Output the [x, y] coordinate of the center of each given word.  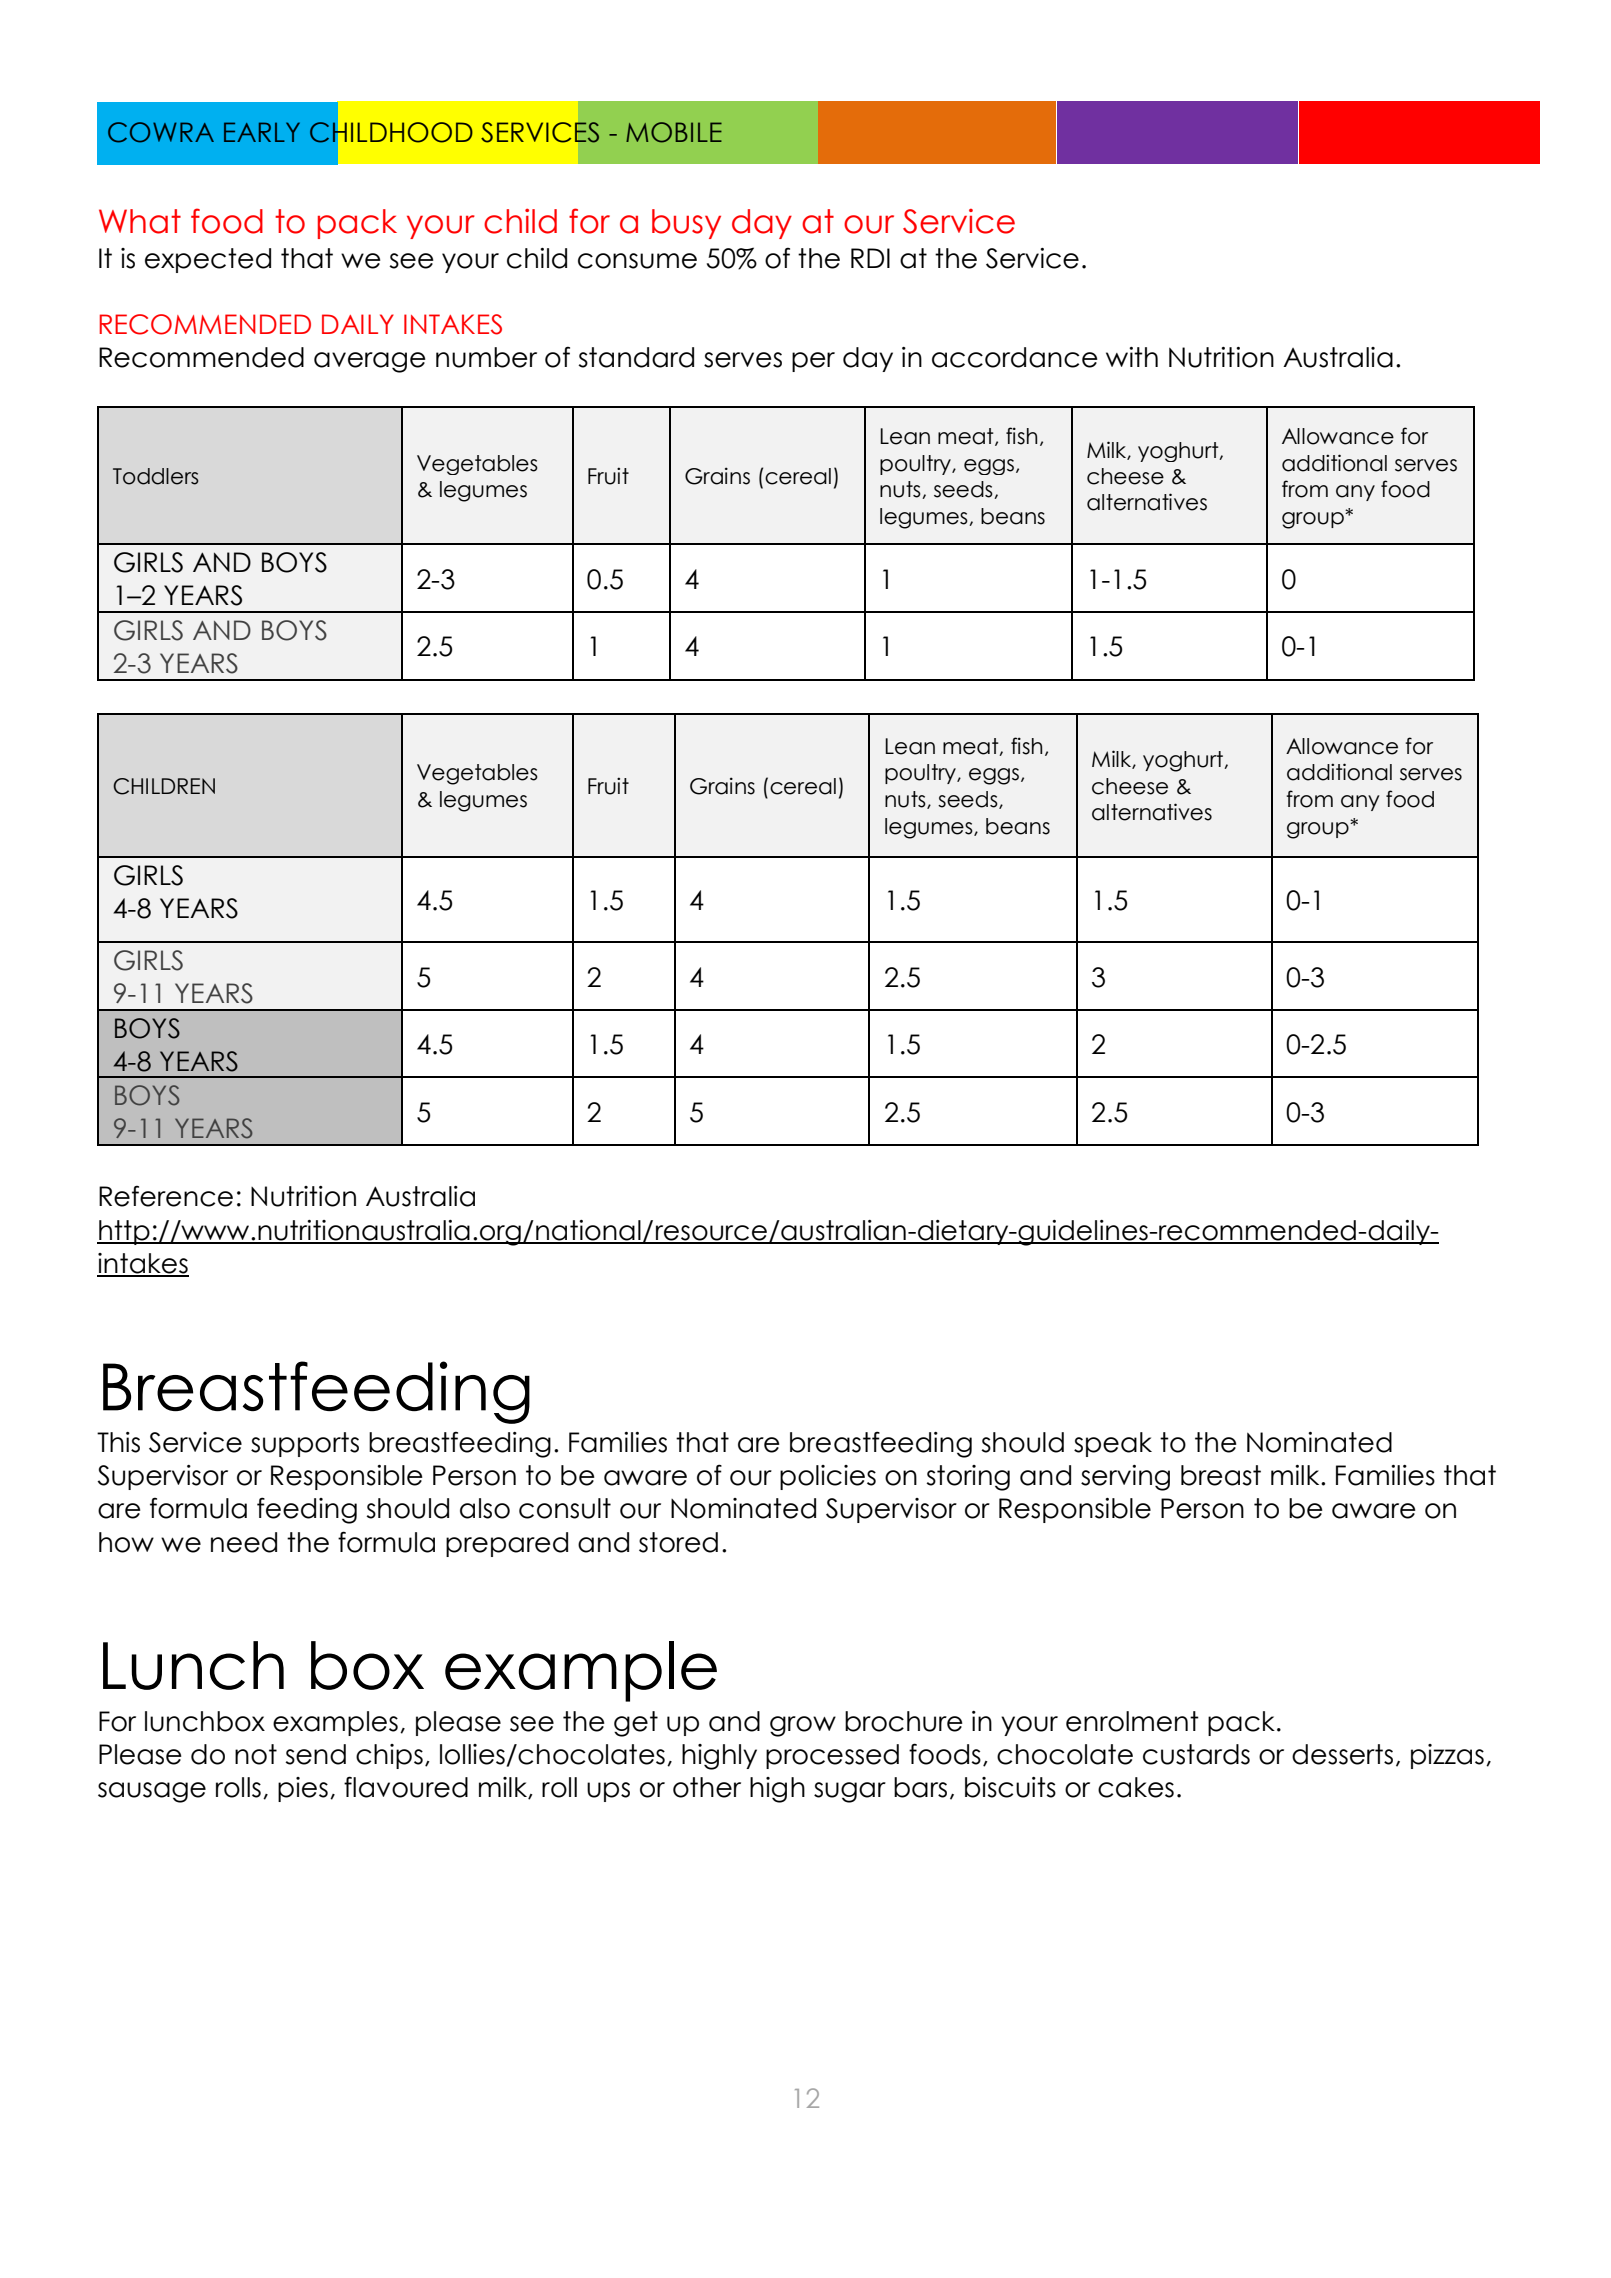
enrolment [1132, 1721]
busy [686, 224]
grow [803, 1726]
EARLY [262, 132]
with [1132, 357]
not [256, 1754]
